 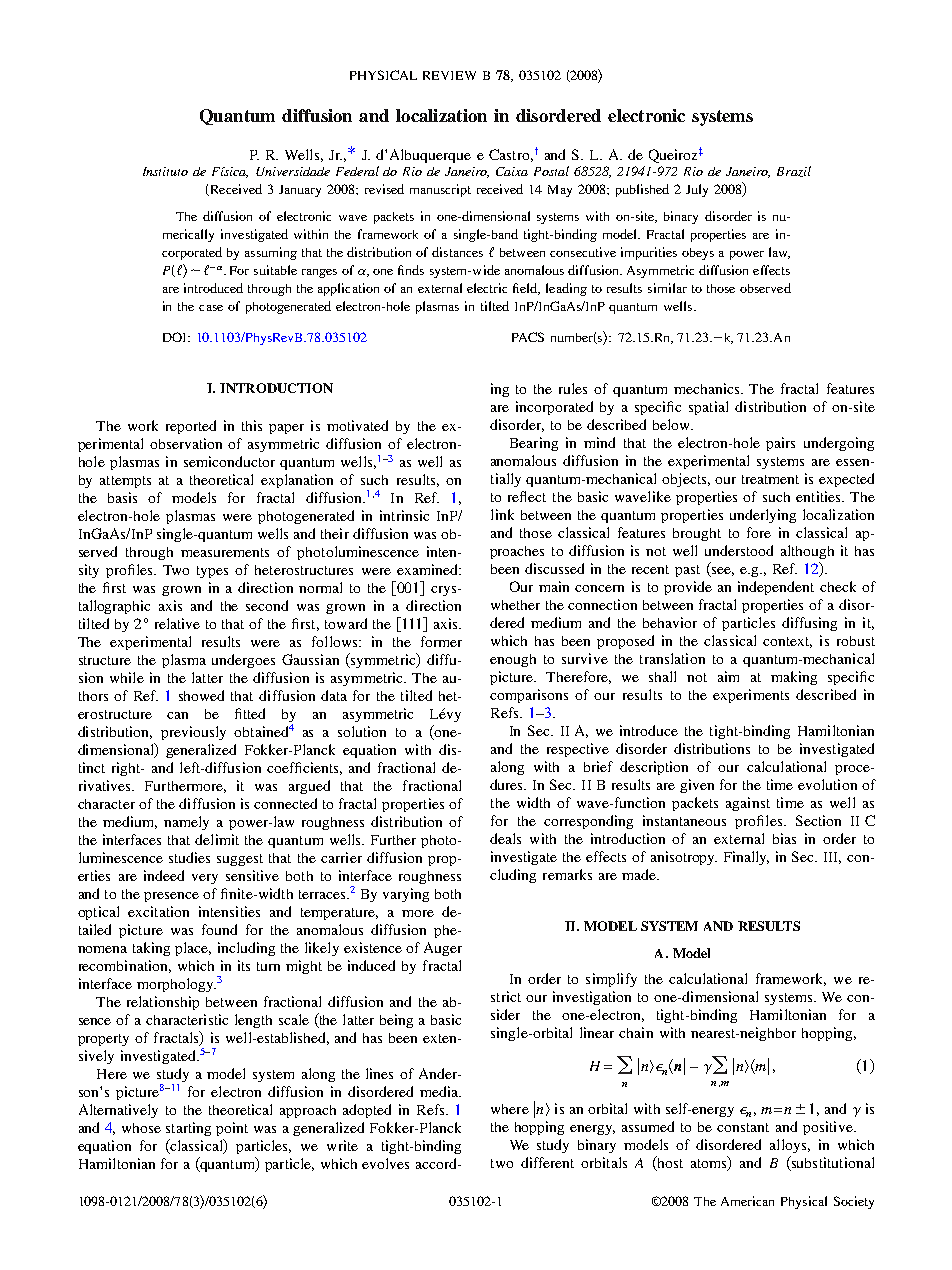 I want to click on starting, so click(x=188, y=1129).
